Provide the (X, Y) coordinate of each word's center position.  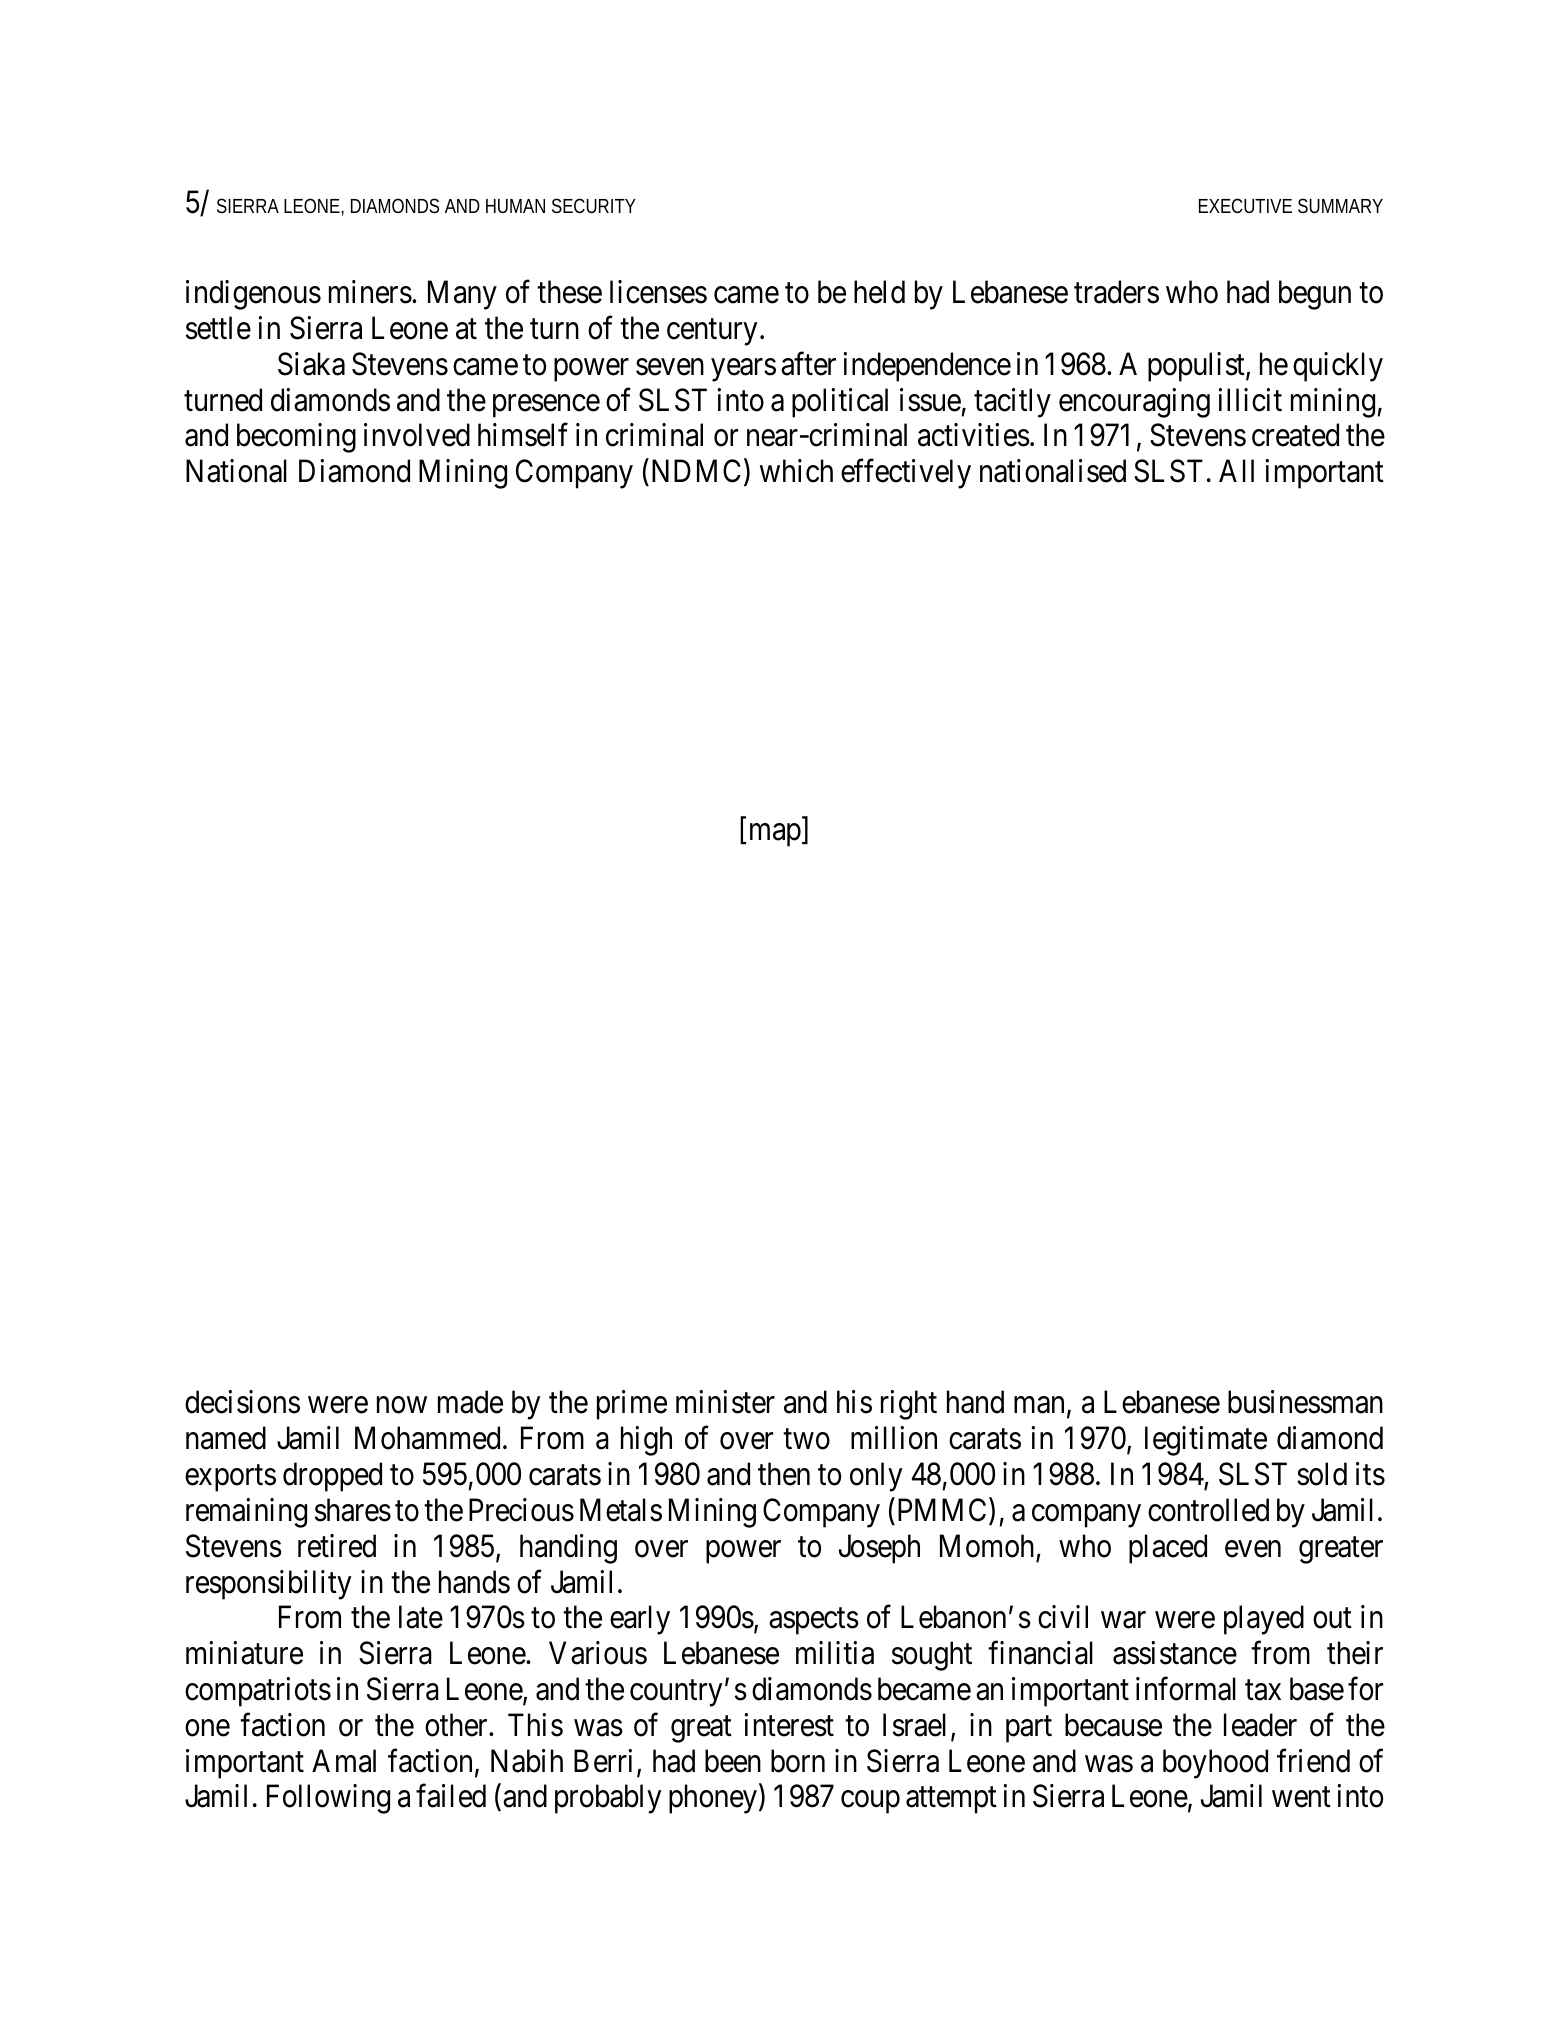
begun (1315, 295)
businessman (1305, 1402)
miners (370, 292)
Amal (344, 1761)
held (879, 292)
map (775, 835)
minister (725, 1402)
